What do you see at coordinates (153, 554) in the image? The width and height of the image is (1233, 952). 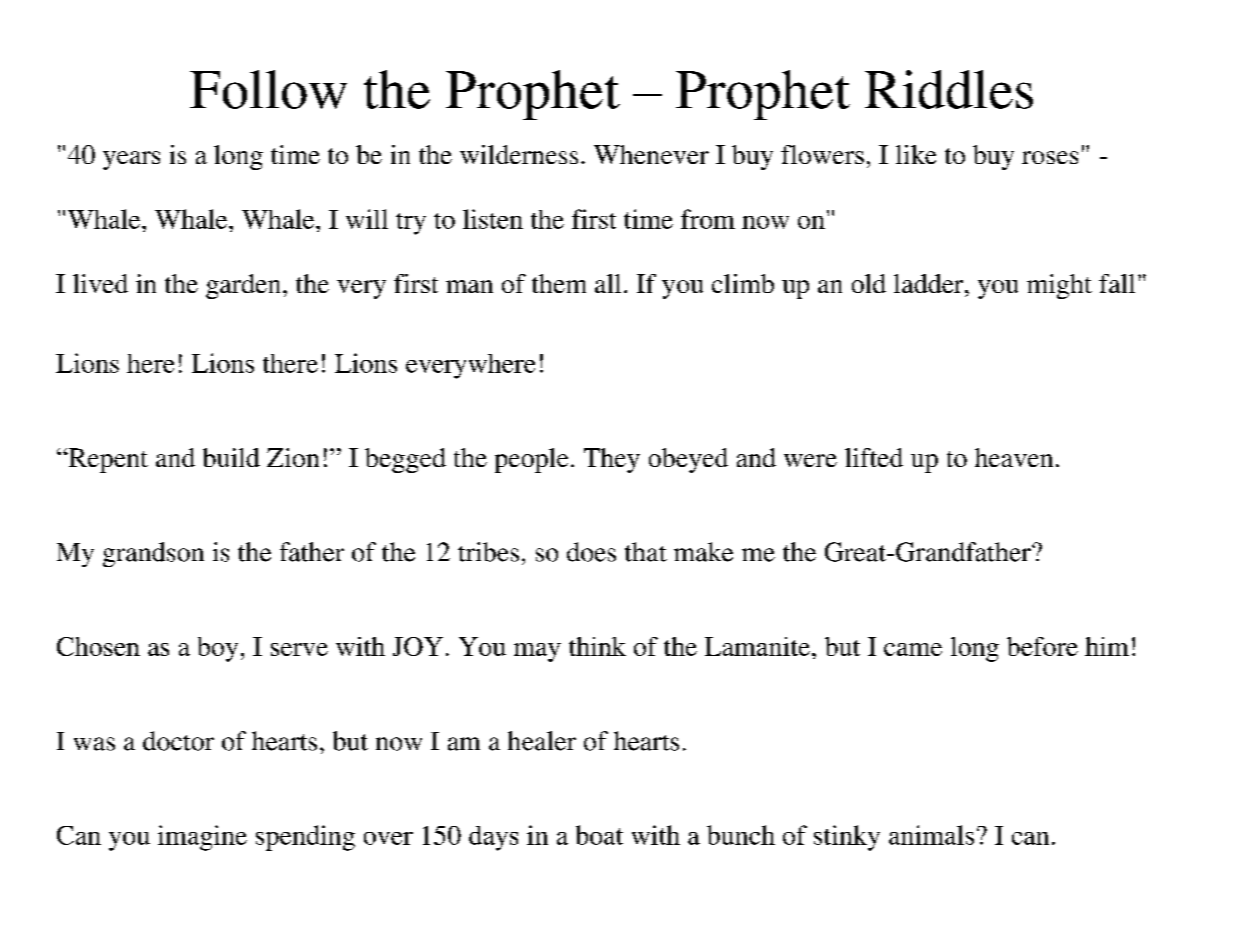 I see `grandson` at bounding box center [153, 554].
